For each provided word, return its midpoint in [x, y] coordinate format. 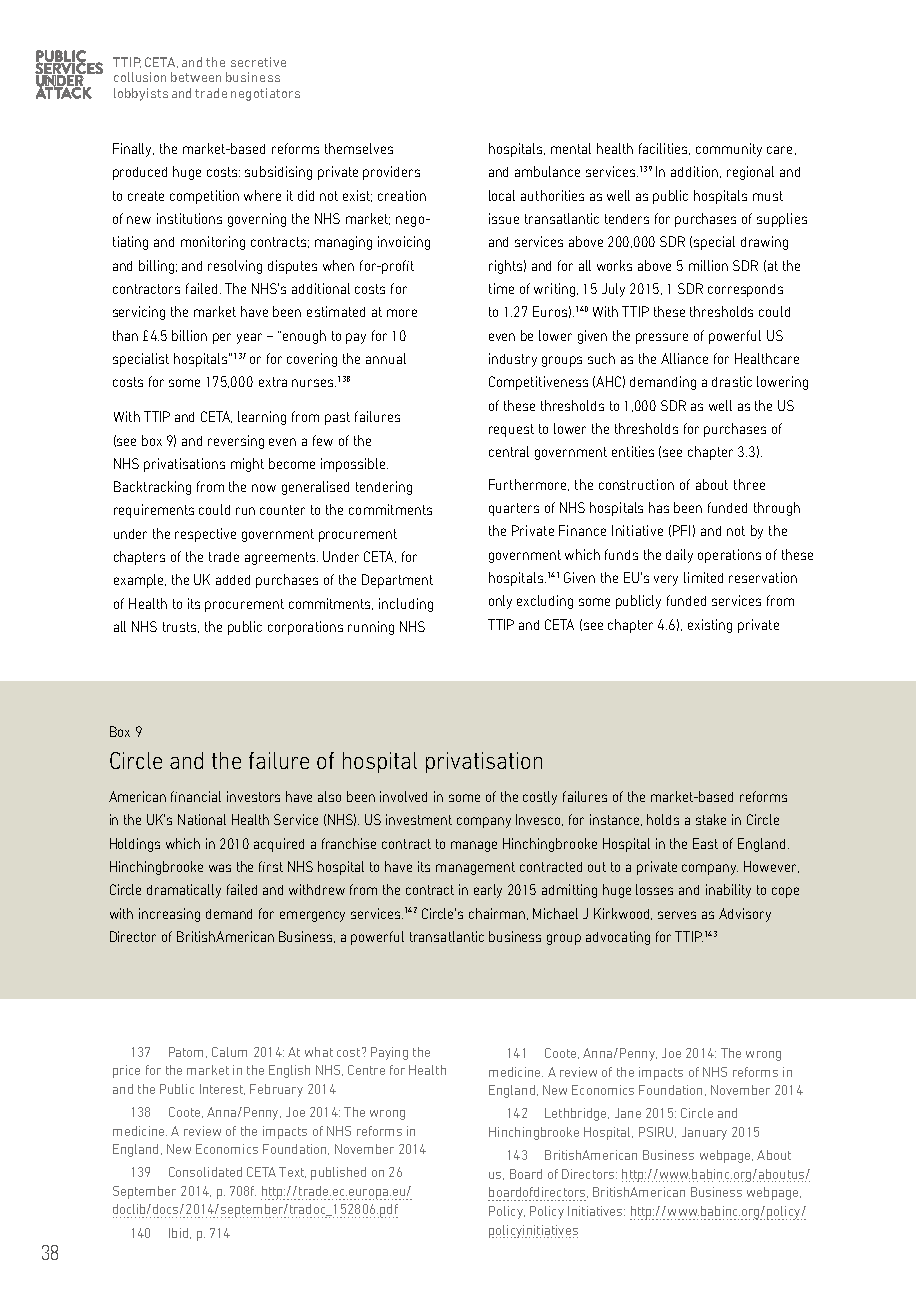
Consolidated [205, 1172]
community [729, 150]
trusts [181, 627]
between [196, 77]
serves [677, 915]
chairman [498, 914]
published [338, 1173]
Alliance [684, 358]
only [500, 602]
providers [391, 173]
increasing [169, 915]
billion [189, 335]
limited [703, 577]
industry [513, 360]
